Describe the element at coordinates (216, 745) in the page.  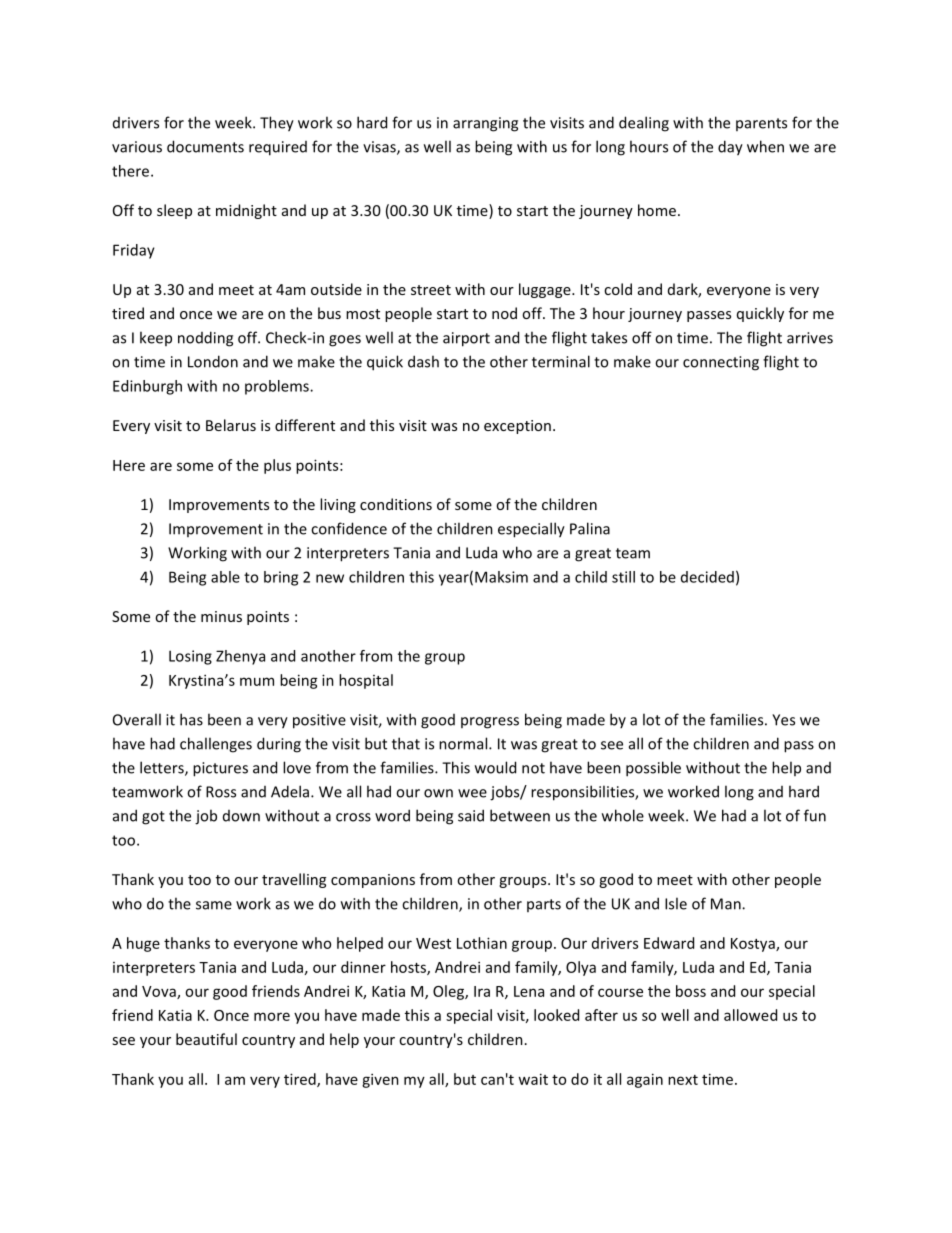
I see `challenges` at that location.
